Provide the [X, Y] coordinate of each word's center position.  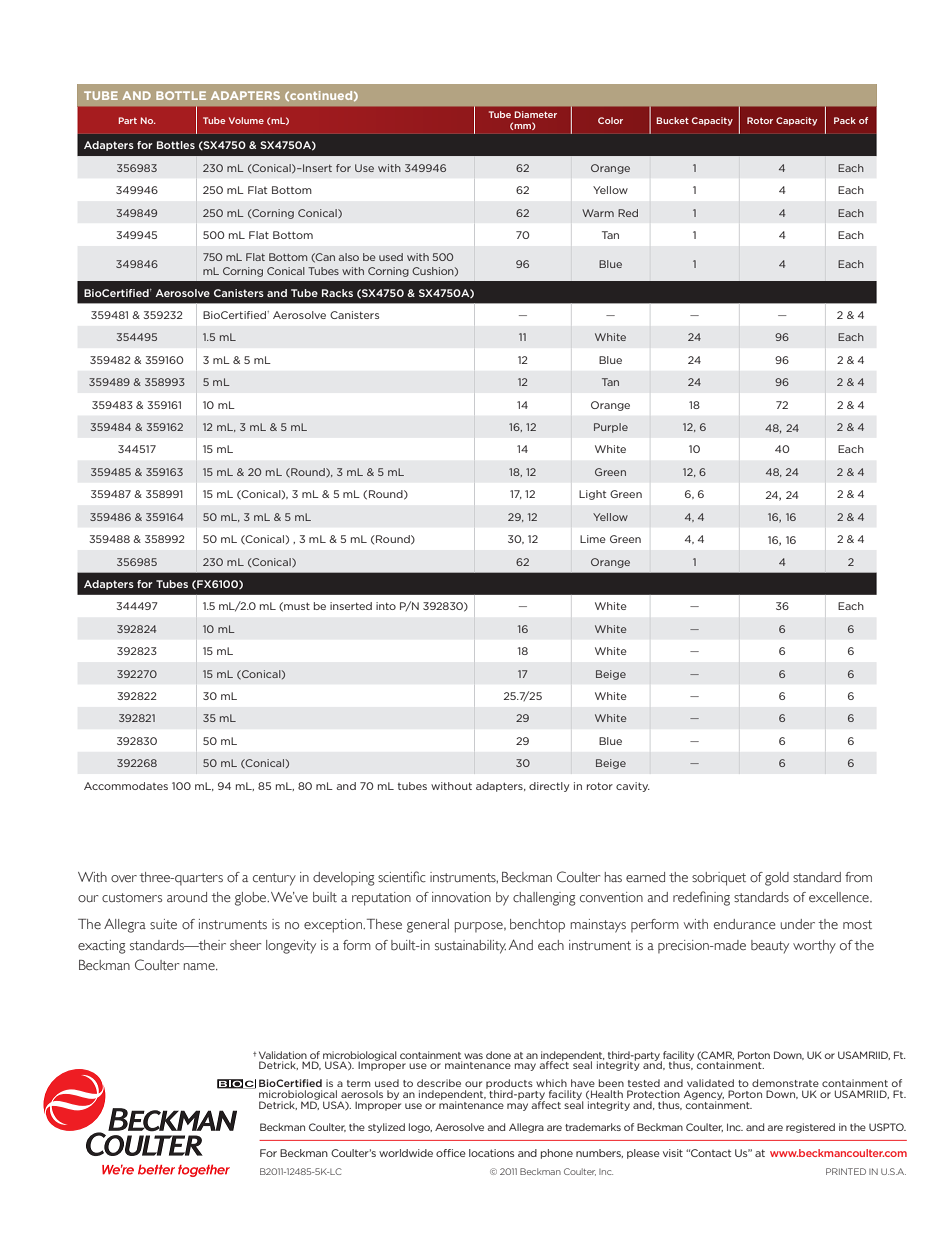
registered [810, 1128]
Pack [845, 120]
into [386, 606]
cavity [633, 787]
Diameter [535, 114]
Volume [246, 120]
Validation [283, 1055]
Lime [593, 539]
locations [491, 1153]
